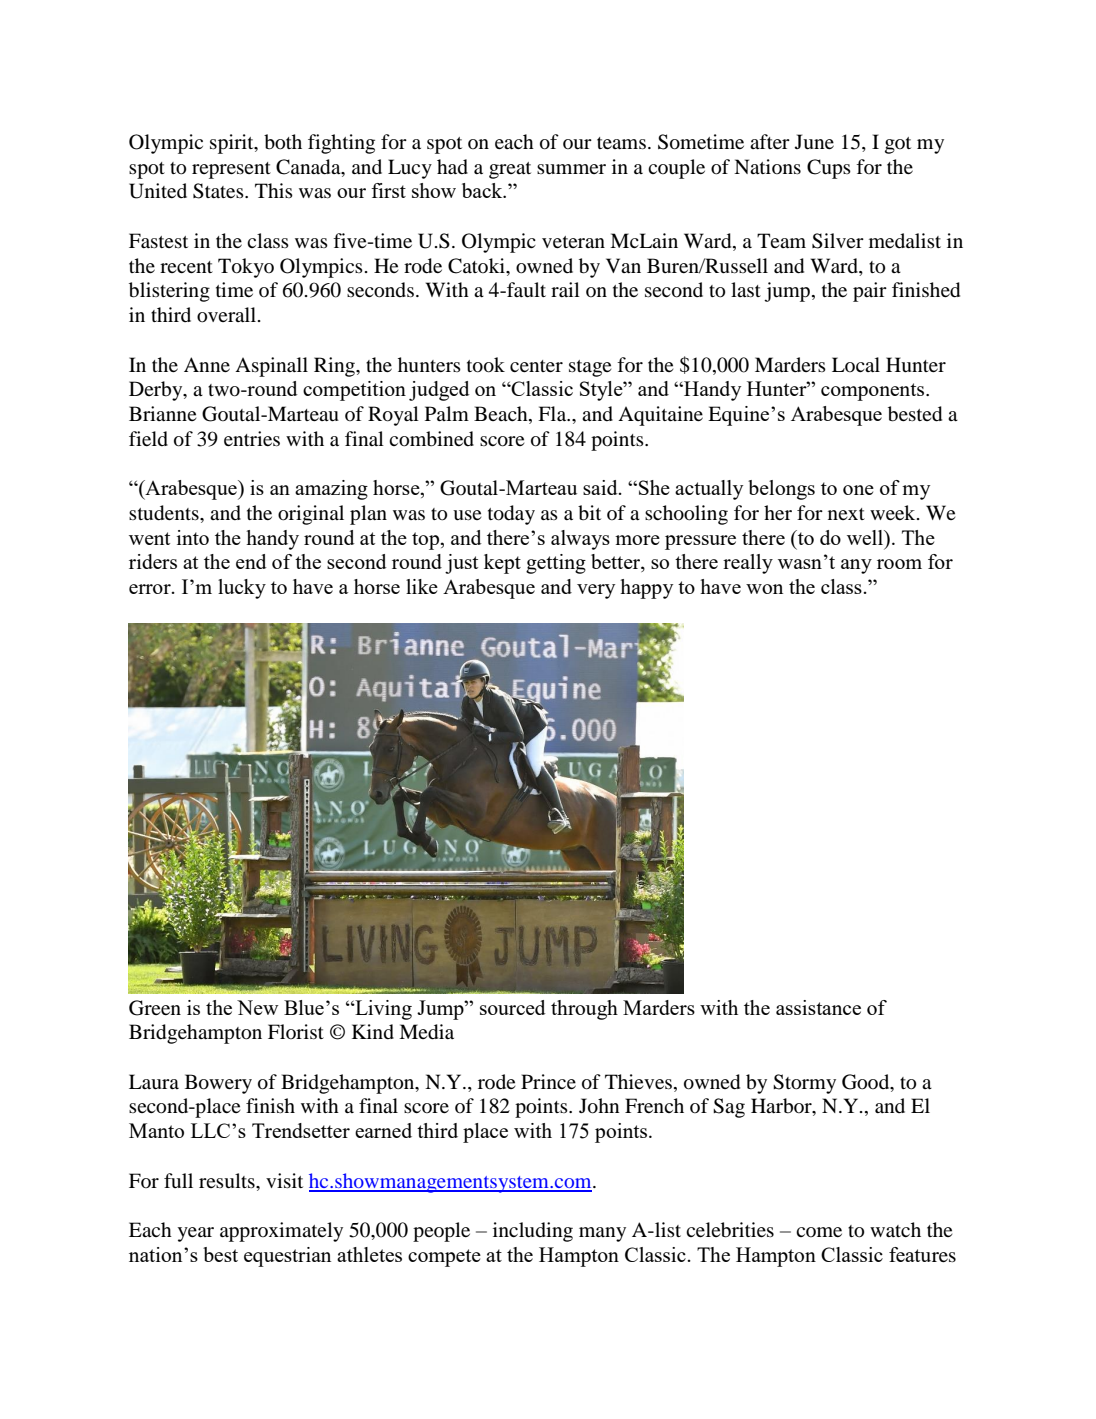 This image has height=1419, width=1096. I want to click on Cups, so click(829, 169).
